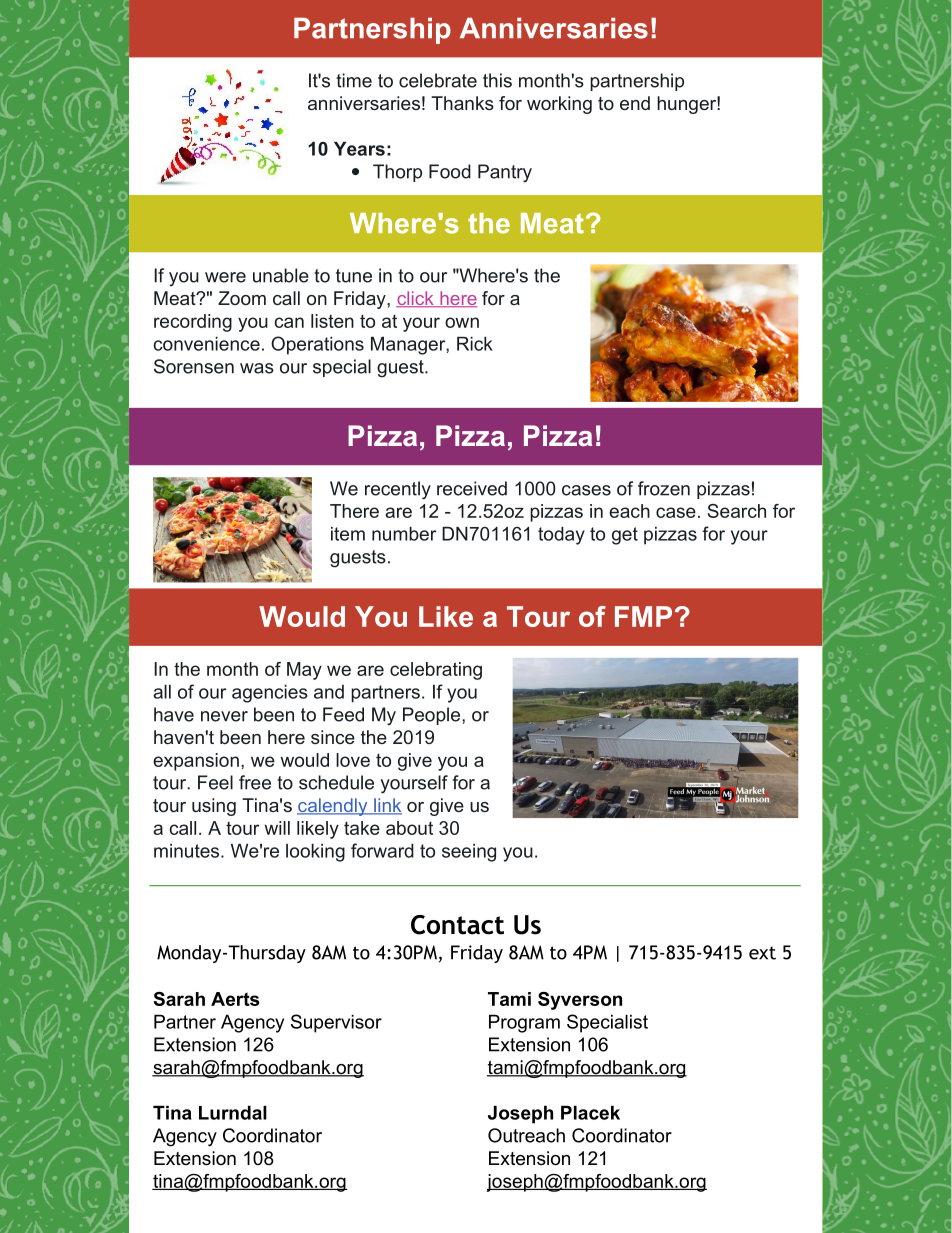 This screenshot has height=1233, width=952. Describe the element at coordinates (524, 1023) in the screenshot. I see `Program` at that location.
